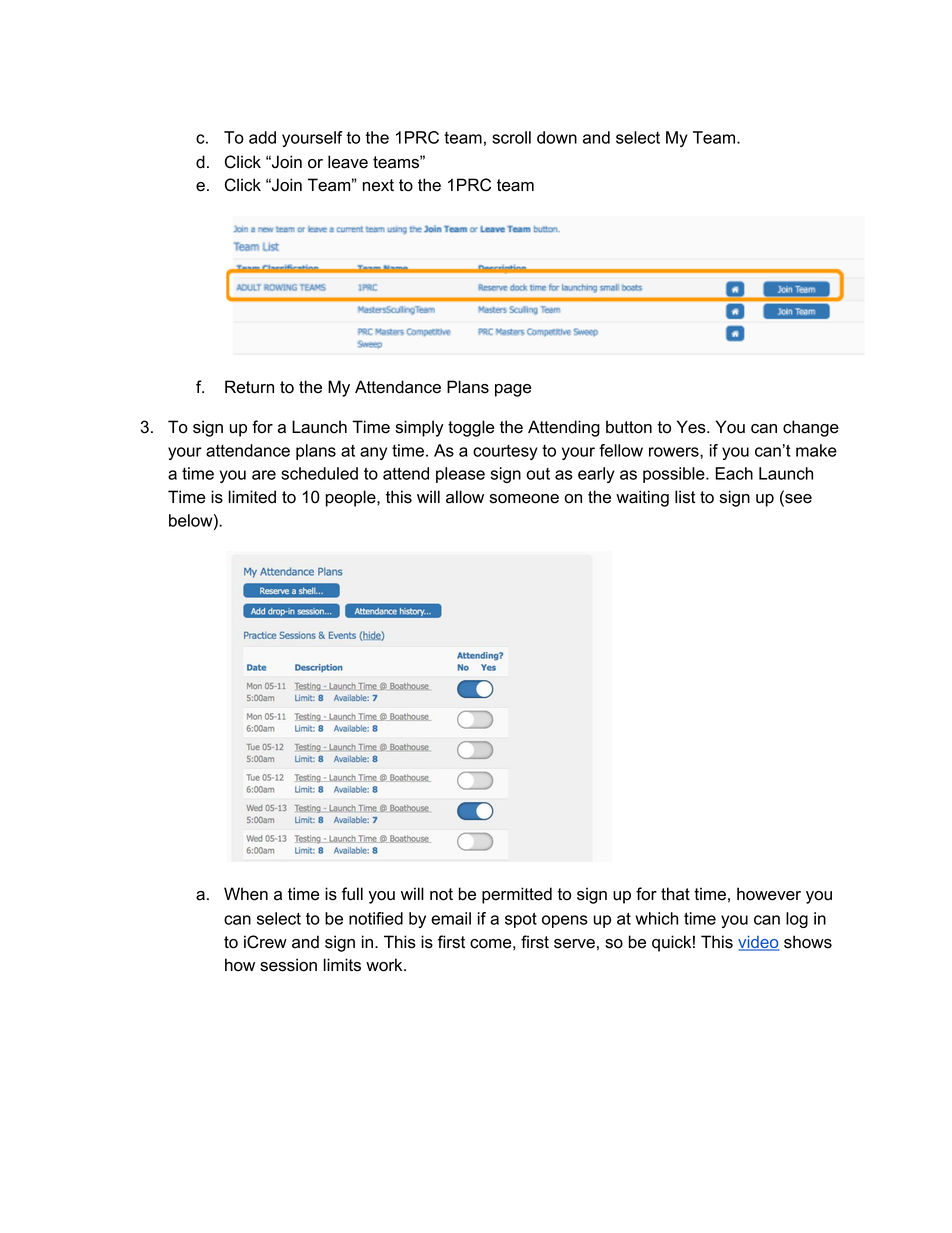 The height and width of the document is (1233, 952). Describe the element at coordinates (348, 162) in the document. I see `leave` at that location.
